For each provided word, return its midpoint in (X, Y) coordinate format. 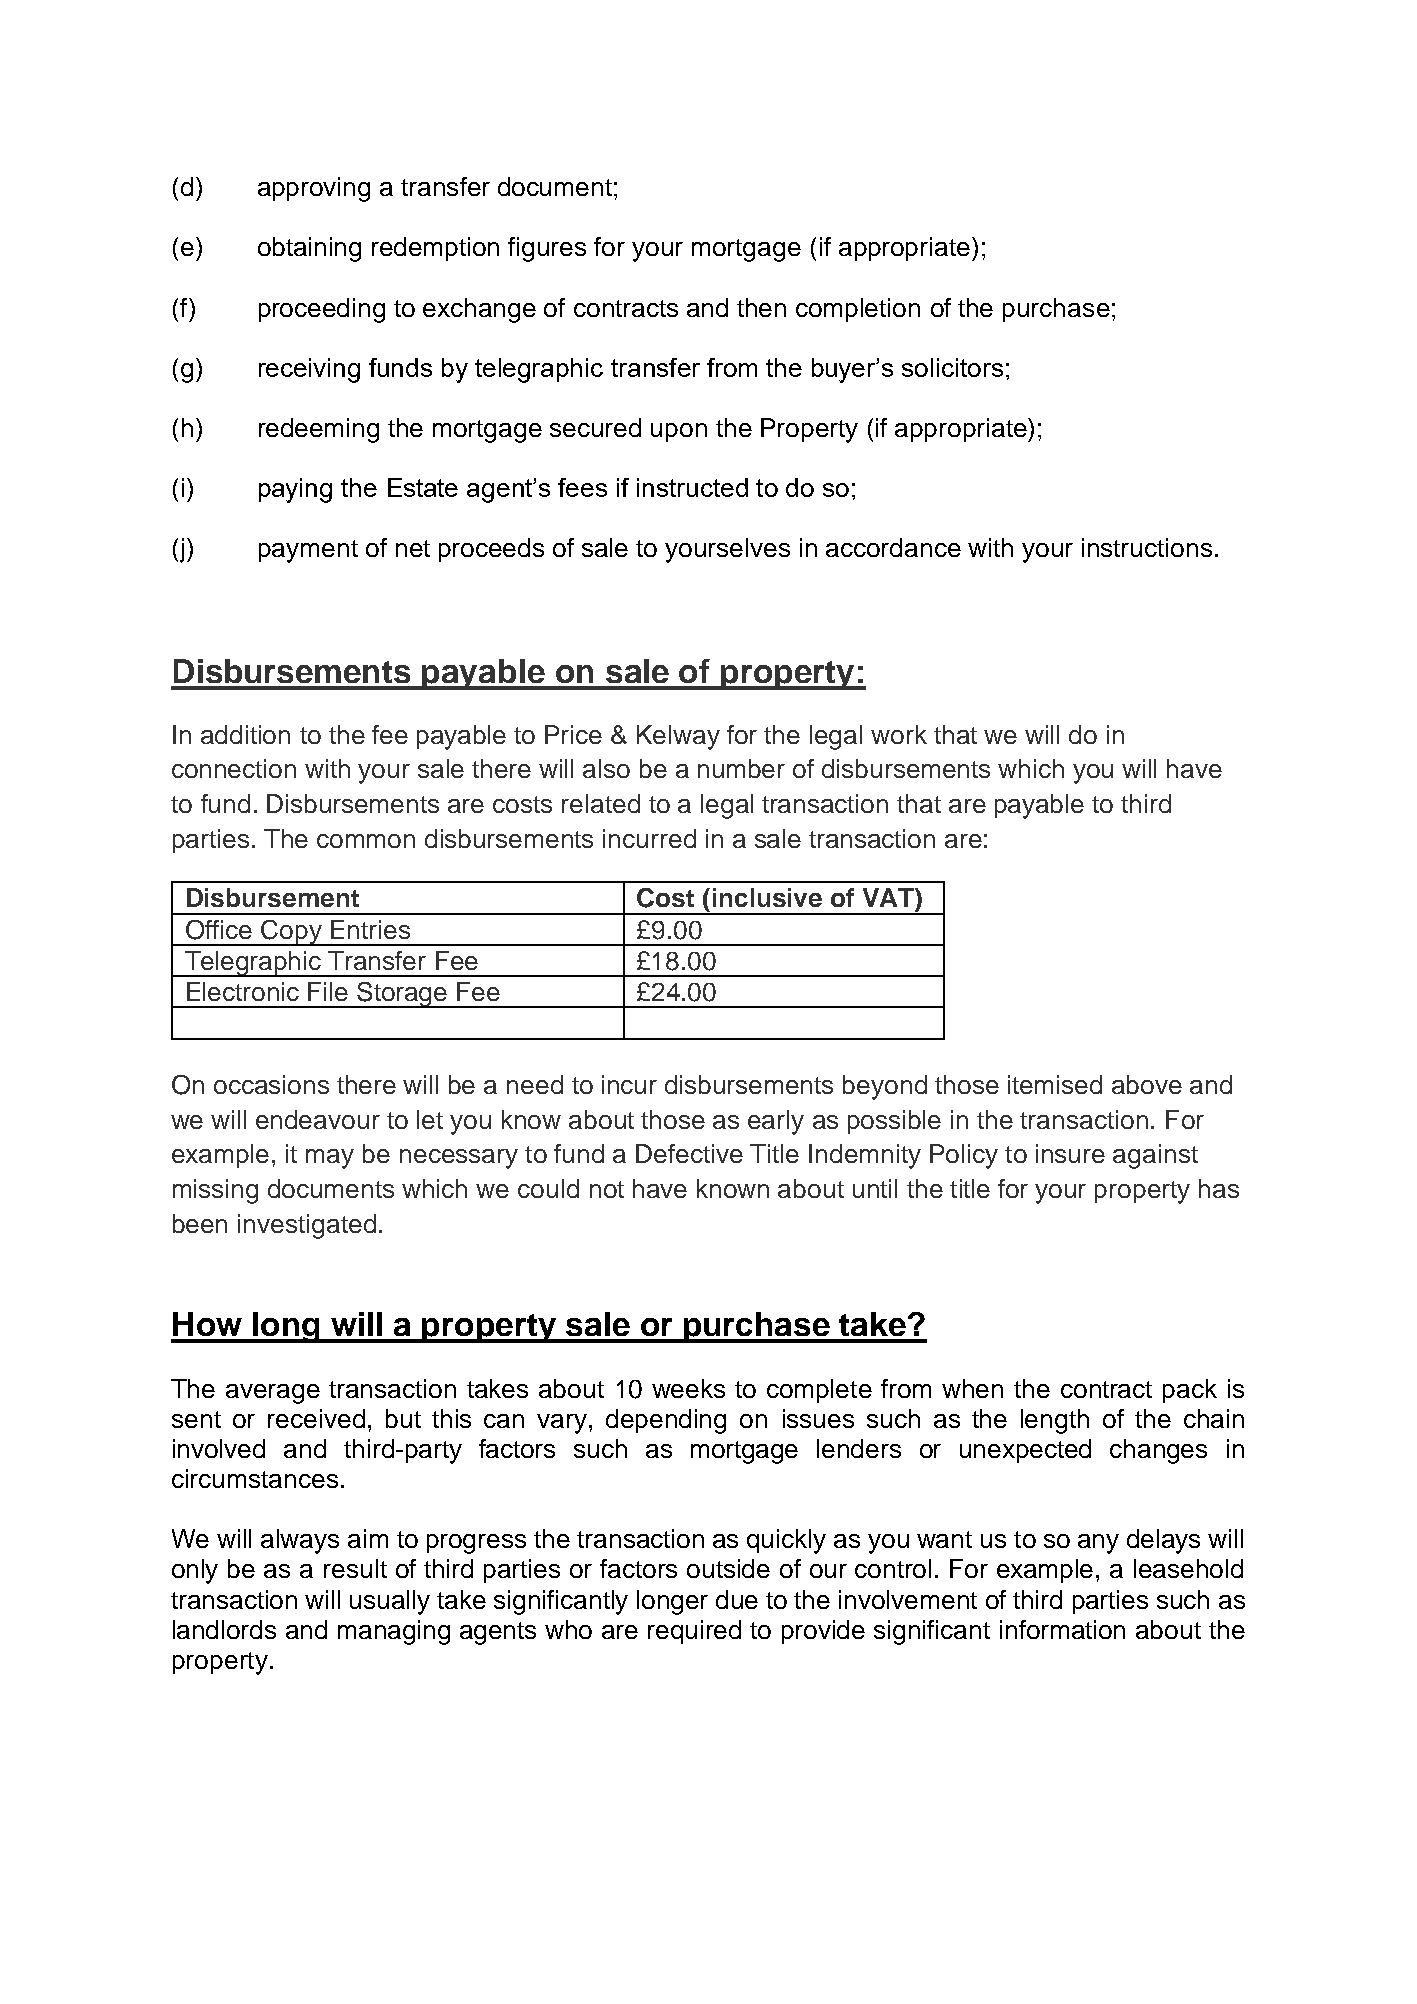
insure (1070, 1153)
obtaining (309, 249)
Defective (689, 1153)
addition (245, 734)
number (741, 768)
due (737, 1599)
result (355, 1568)
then (761, 307)
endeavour (318, 1119)
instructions (1147, 547)
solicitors (952, 367)
